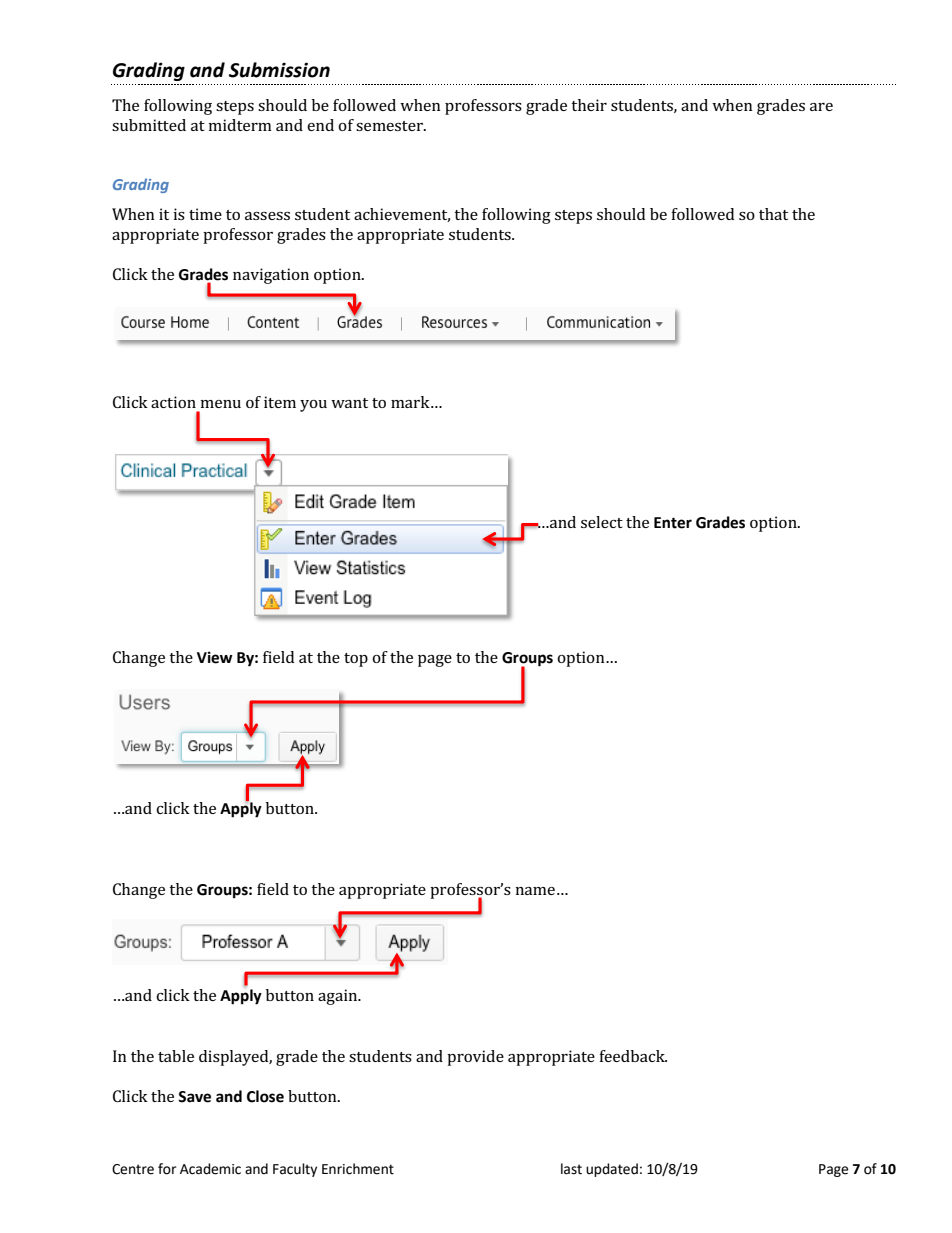 This screenshot has height=1233, width=952. What do you see at coordinates (221, 404) in the screenshot?
I see `menu` at bounding box center [221, 404].
